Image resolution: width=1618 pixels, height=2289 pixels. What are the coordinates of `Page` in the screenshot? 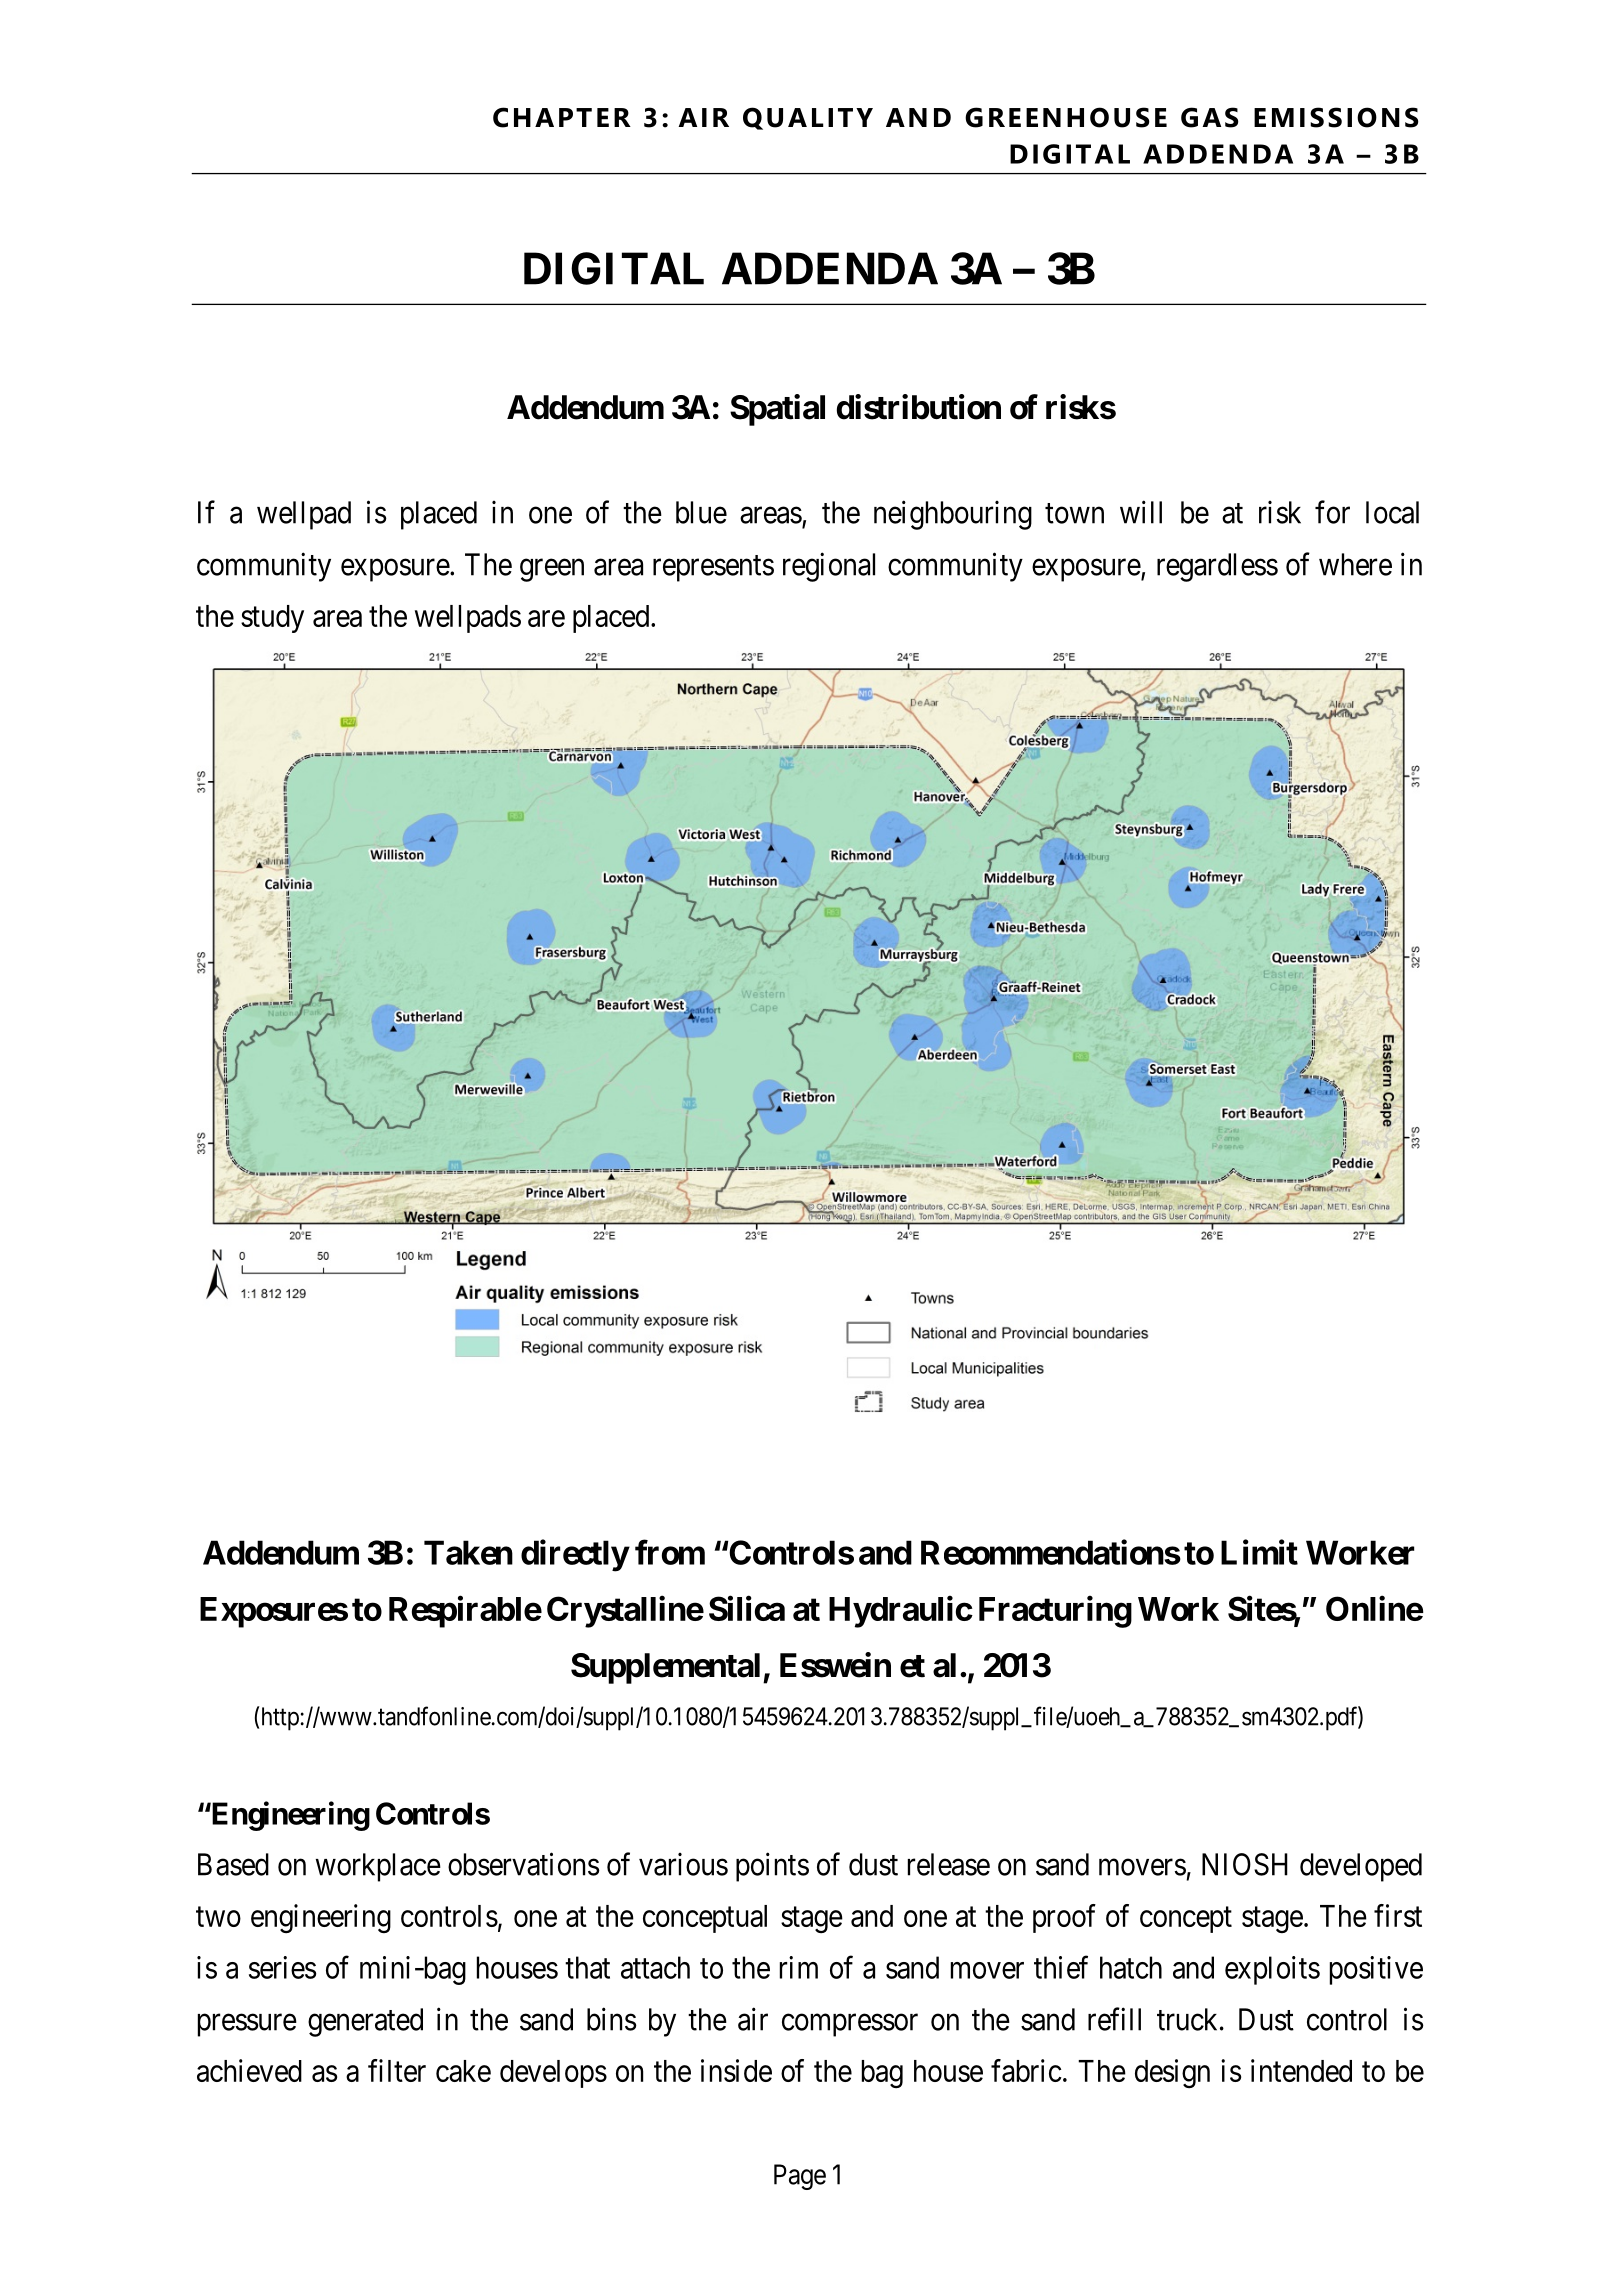 It's located at (800, 2177).
